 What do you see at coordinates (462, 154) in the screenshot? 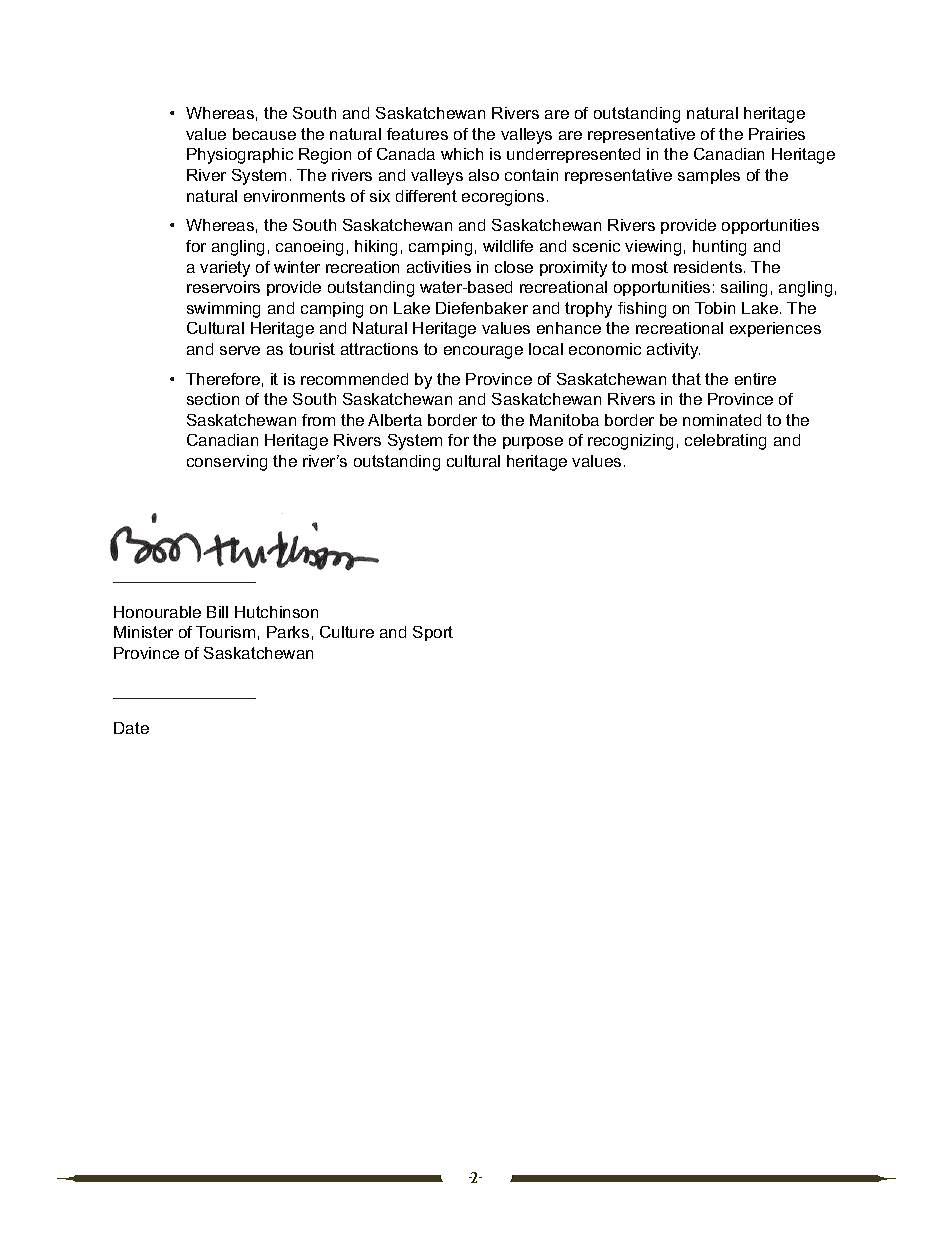
I see `which` at bounding box center [462, 154].
